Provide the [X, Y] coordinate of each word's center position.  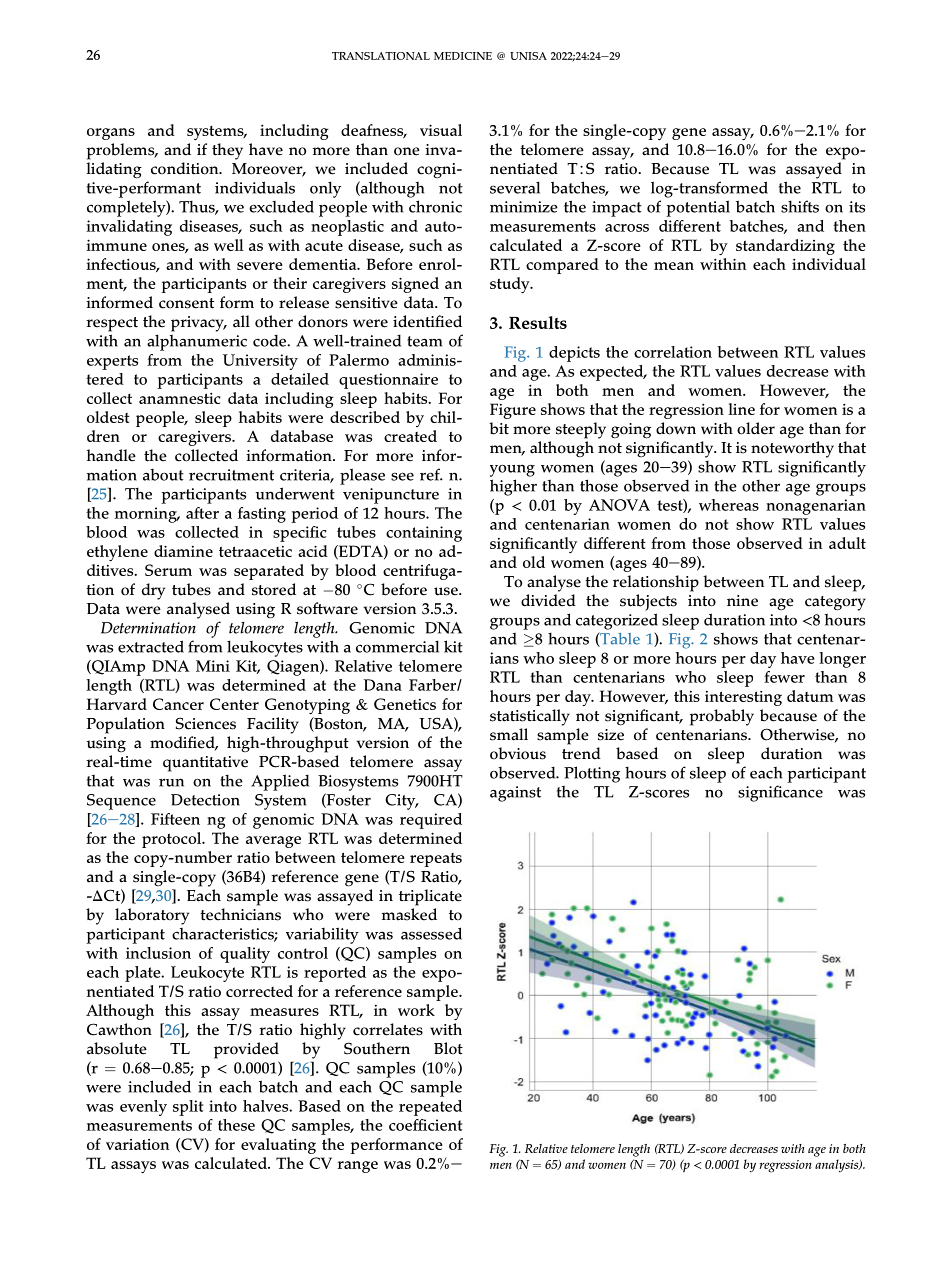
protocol [173, 840]
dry [153, 591]
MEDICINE [463, 56]
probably [722, 717]
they [227, 151]
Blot [448, 1048]
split [188, 1108]
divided [548, 600]
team [424, 341]
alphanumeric [197, 342]
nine [742, 601]
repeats [436, 860]
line [741, 409]
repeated [430, 1108]
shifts [800, 206]
